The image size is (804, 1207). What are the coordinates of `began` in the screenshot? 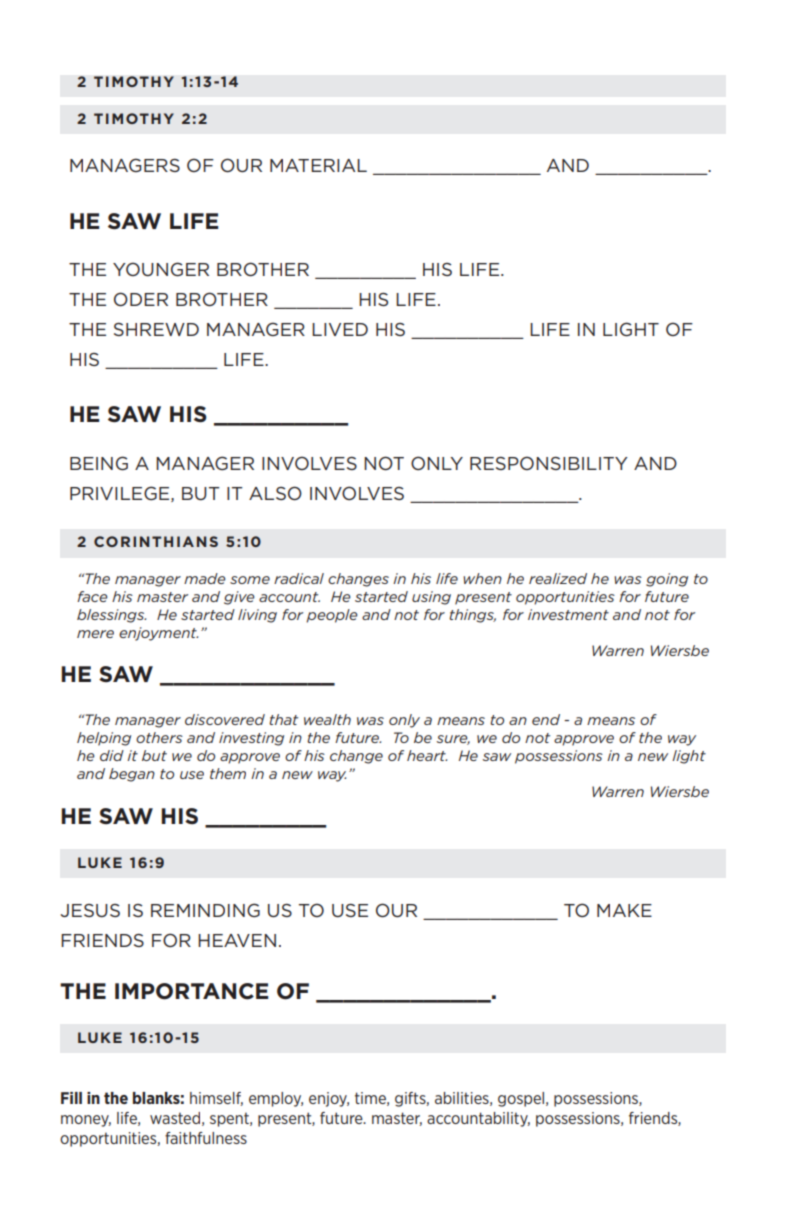 It's located at (132, 775).
